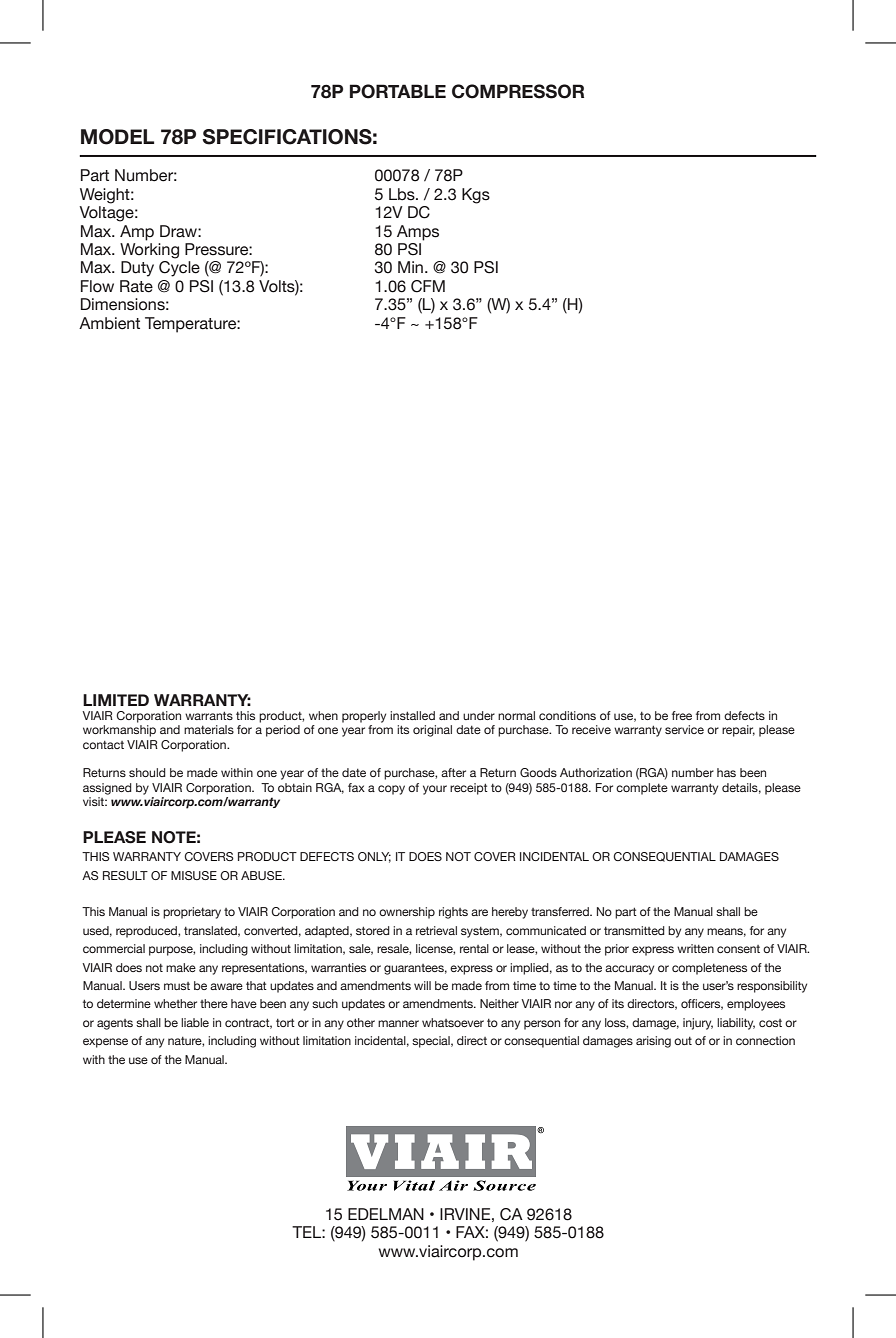  Describe the element at coordinates (428, 286) in the document. I see `CFM` at that location.
